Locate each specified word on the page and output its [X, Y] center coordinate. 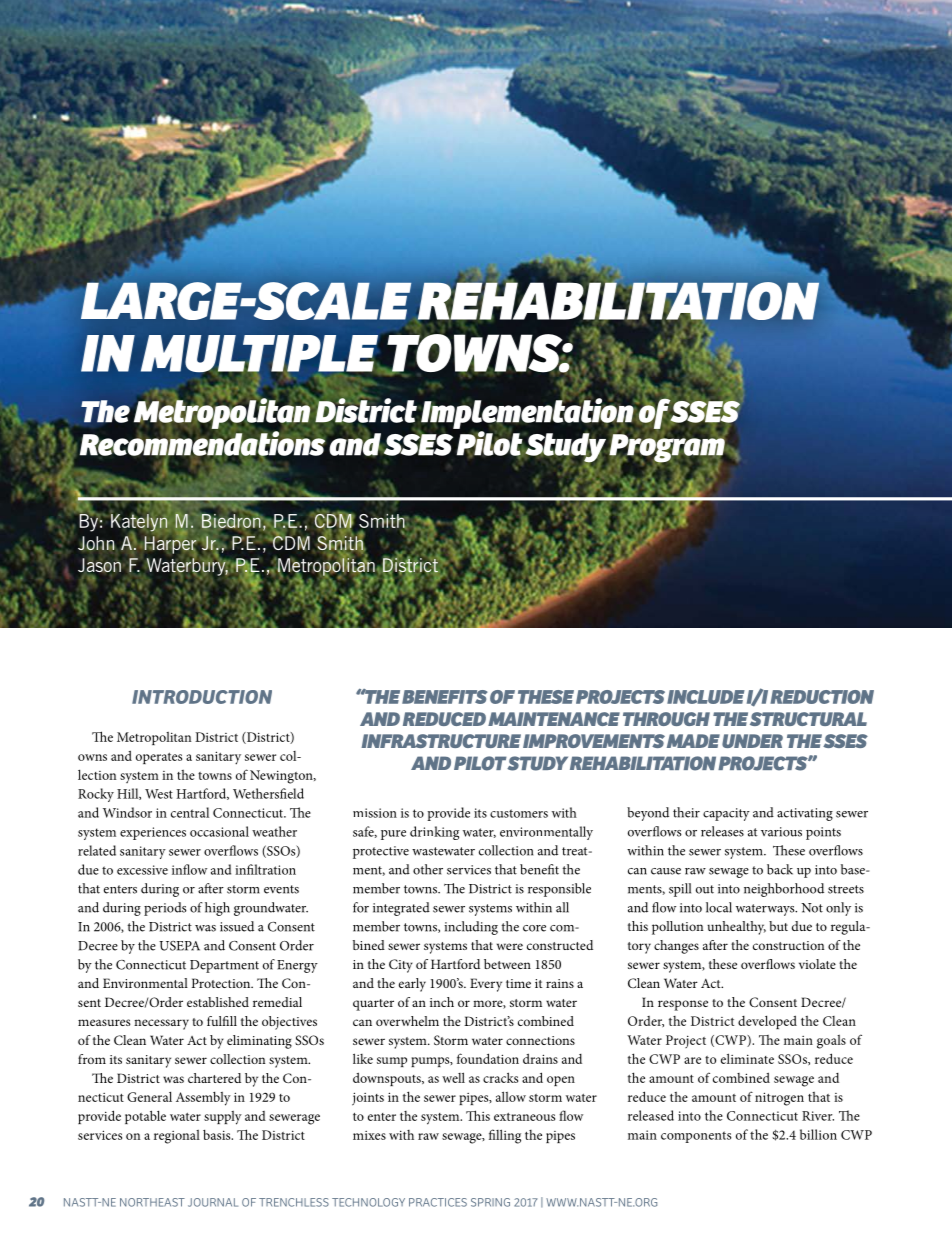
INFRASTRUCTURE [441, 741]
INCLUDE [706, 697]
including [471, 928]
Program [668, 448]
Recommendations [202, 443]
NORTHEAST [152, 1202]
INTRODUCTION [202, 697]
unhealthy [736, 928]
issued [237, 926]
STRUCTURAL [808, 719]
